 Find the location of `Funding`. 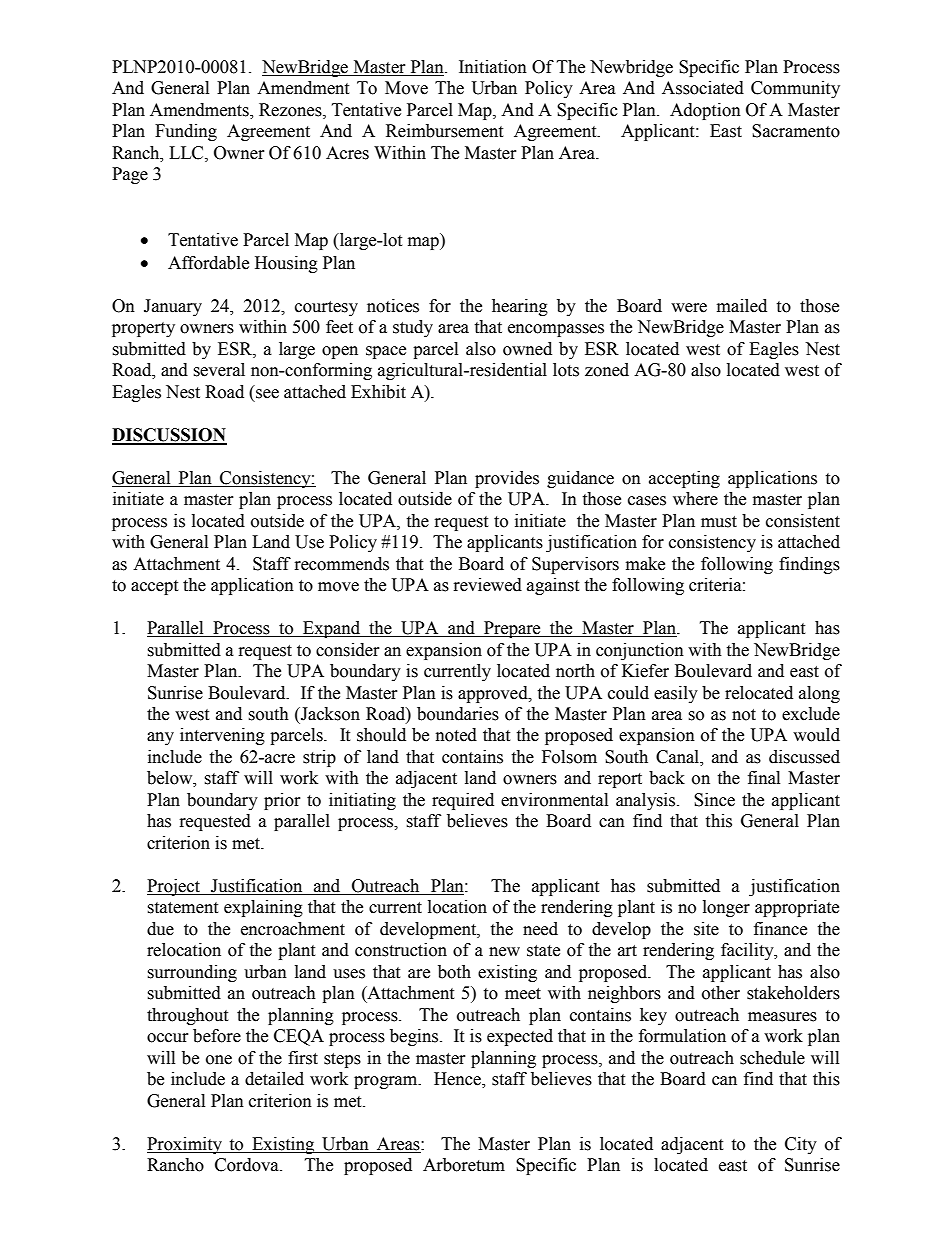

Funding is located at coordinates (186, 132).
